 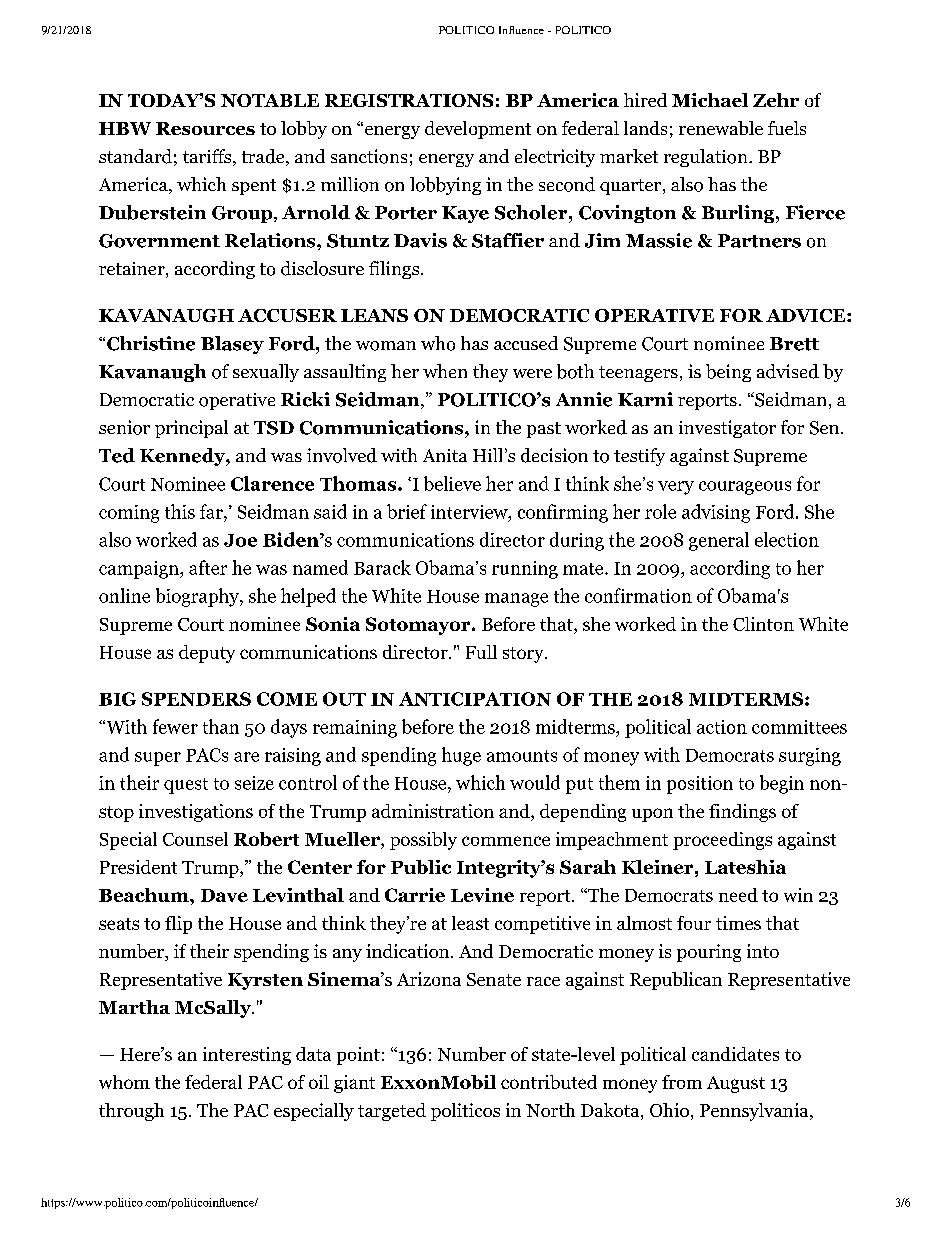 What do you see at coordinates (195, 839) in the document?
I see `Counsel` at bounding box center [195, 839].
